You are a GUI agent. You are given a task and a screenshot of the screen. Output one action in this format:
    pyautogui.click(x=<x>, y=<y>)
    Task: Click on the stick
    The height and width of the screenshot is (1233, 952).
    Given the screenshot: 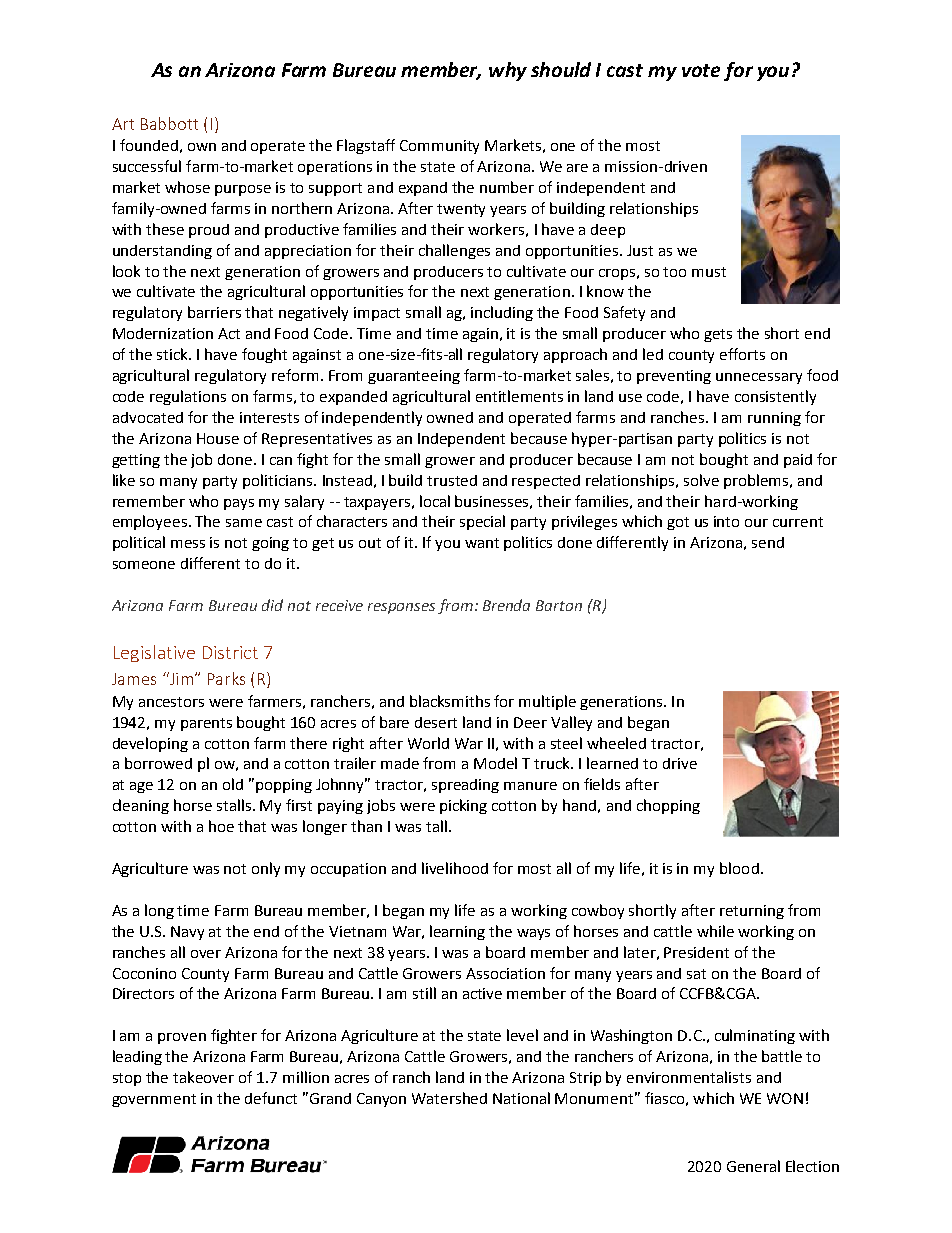 What is the action you would take?
    pyautogui.click(x=174, y=354)
